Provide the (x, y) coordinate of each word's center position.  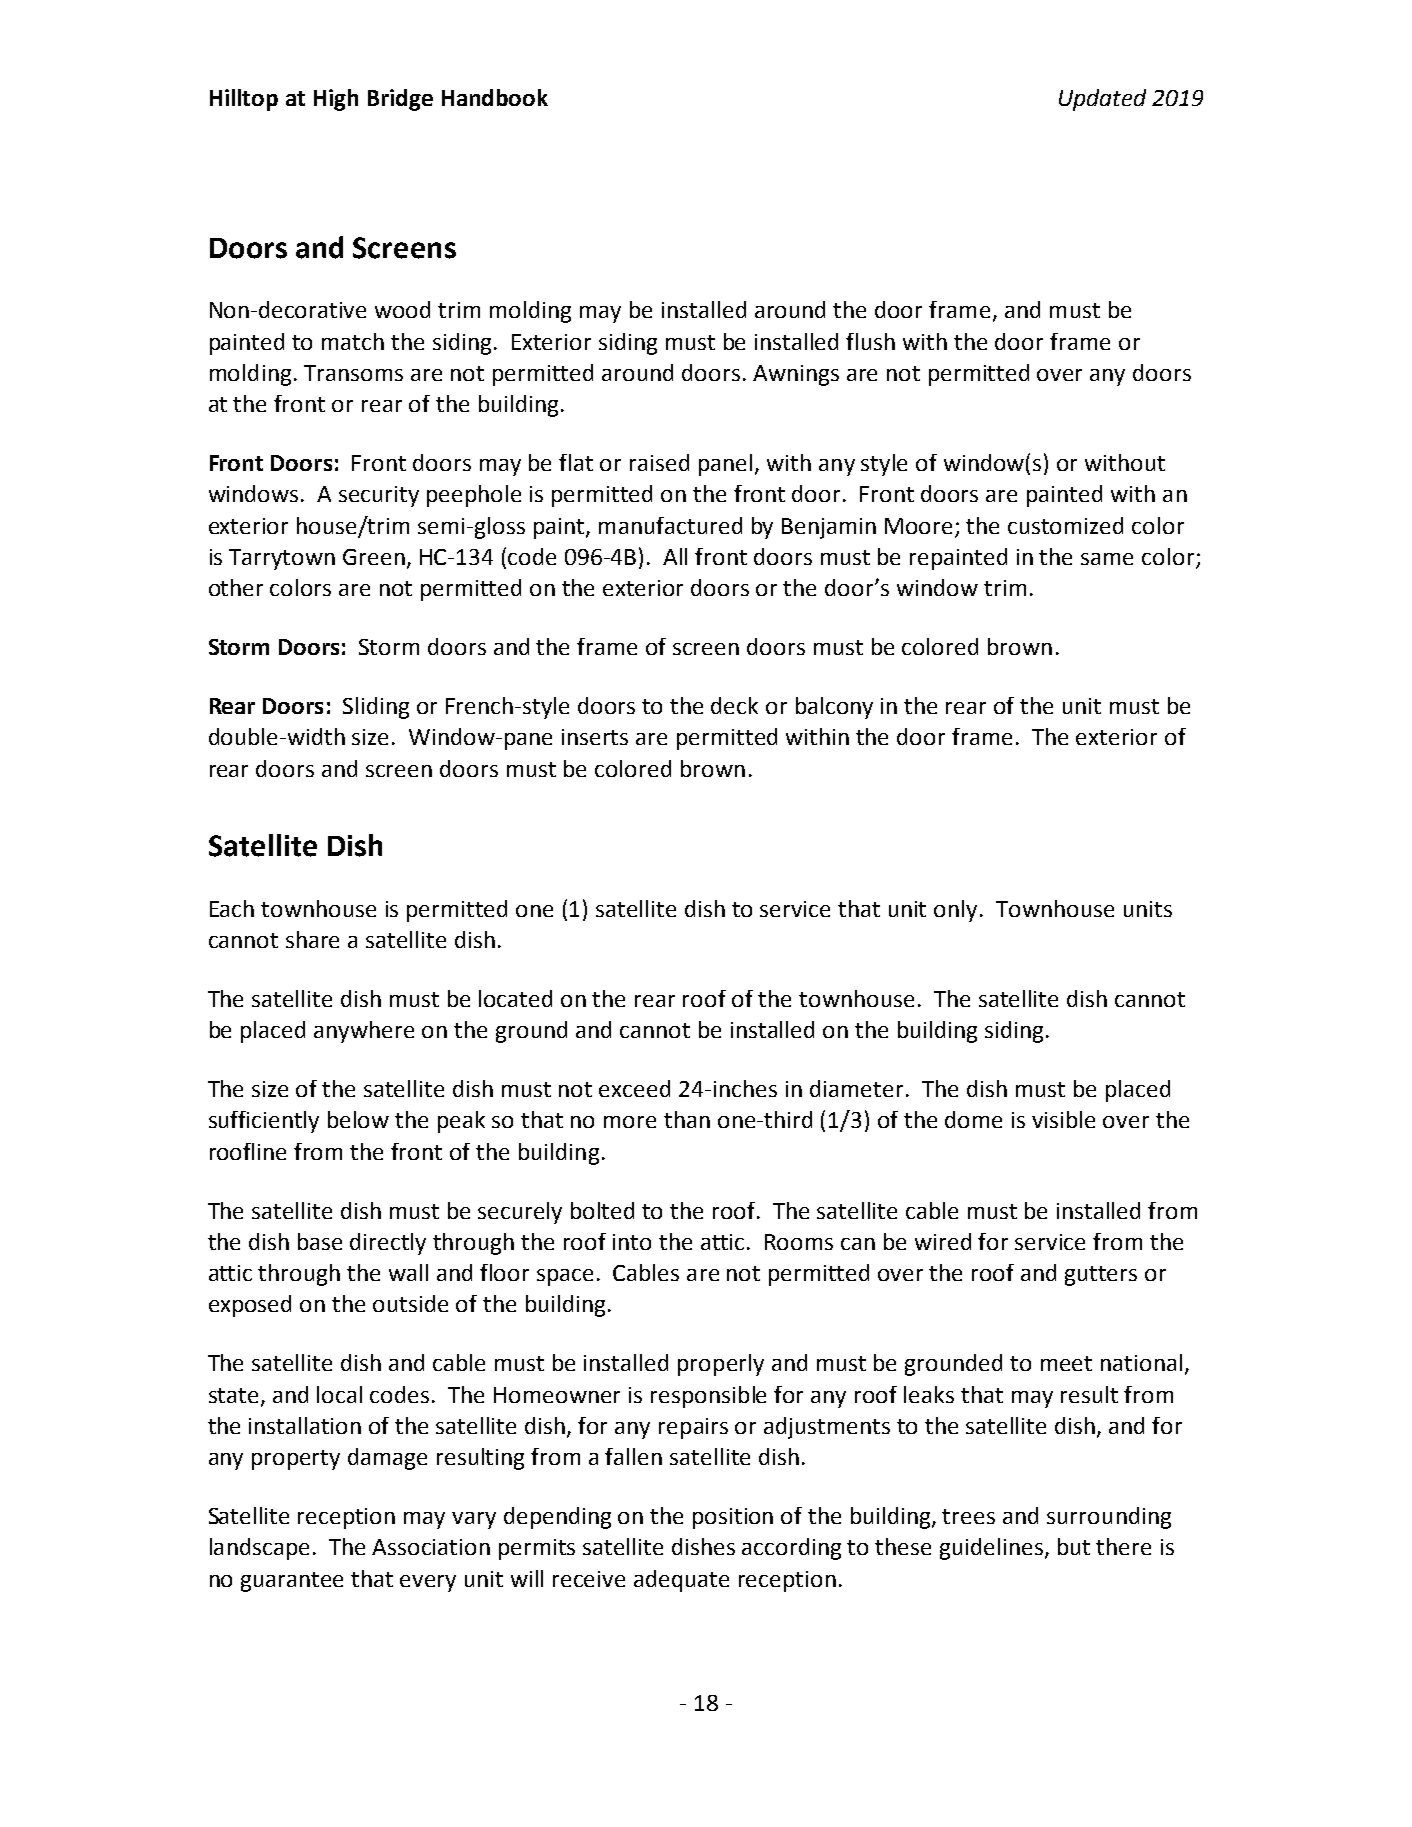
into (632, 1242)
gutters (1101, 1276)
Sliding (376, 708)
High (336, 100)
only (955, 911)
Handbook (495, 97)
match (353, 341)
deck (734, 705)
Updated (1102, 100)
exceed (634, 1088)
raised (659, 462)
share (312, 939)
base (320, 1241)
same (1107, 559)
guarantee (292, 1582)
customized (1065, 525)
